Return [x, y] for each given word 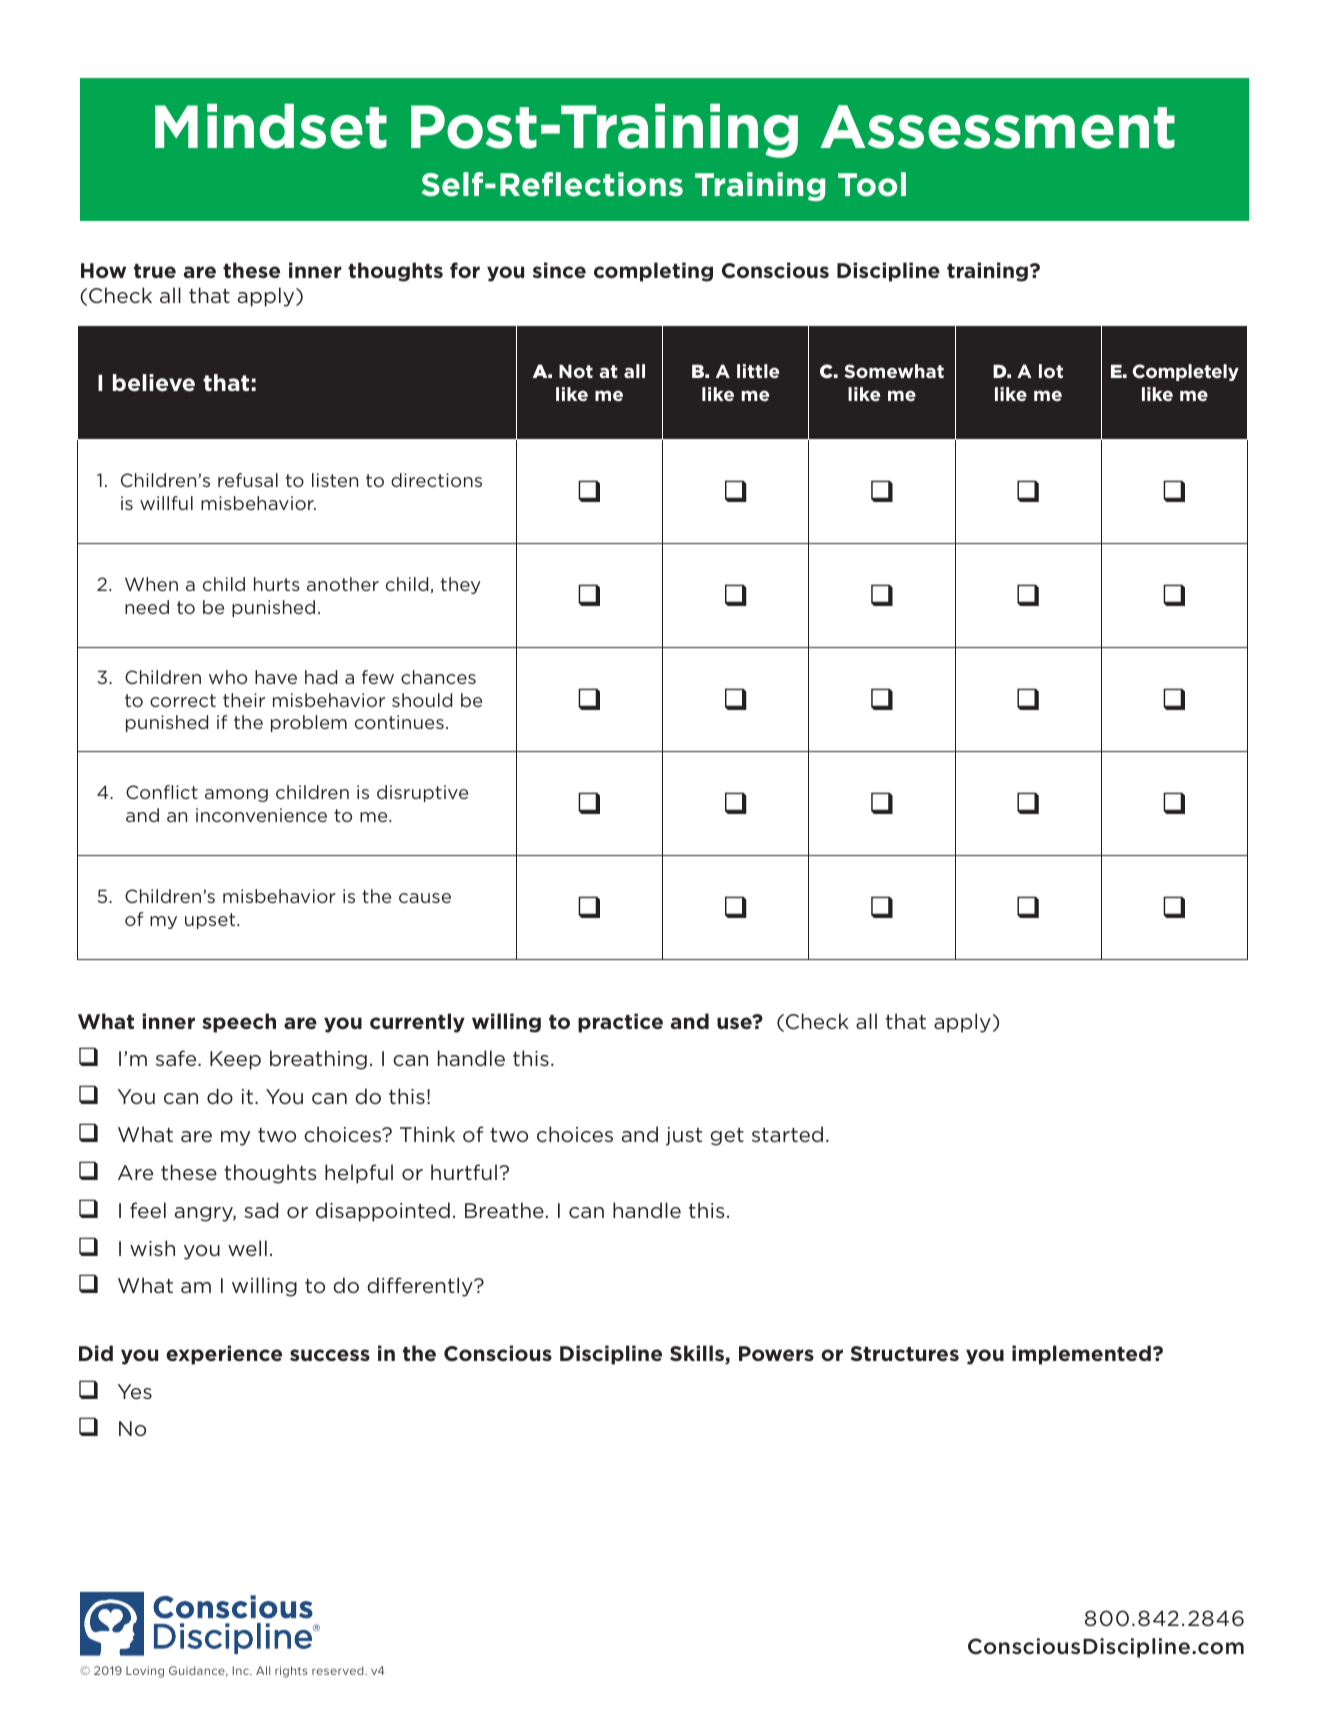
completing [653, 272]
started [787, 1134]
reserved [339, 1670]
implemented [1081, 1355]
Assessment [997, 127]
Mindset [271, 126]
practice [620, 1023]
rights [291, 1672]
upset [211, 921]
